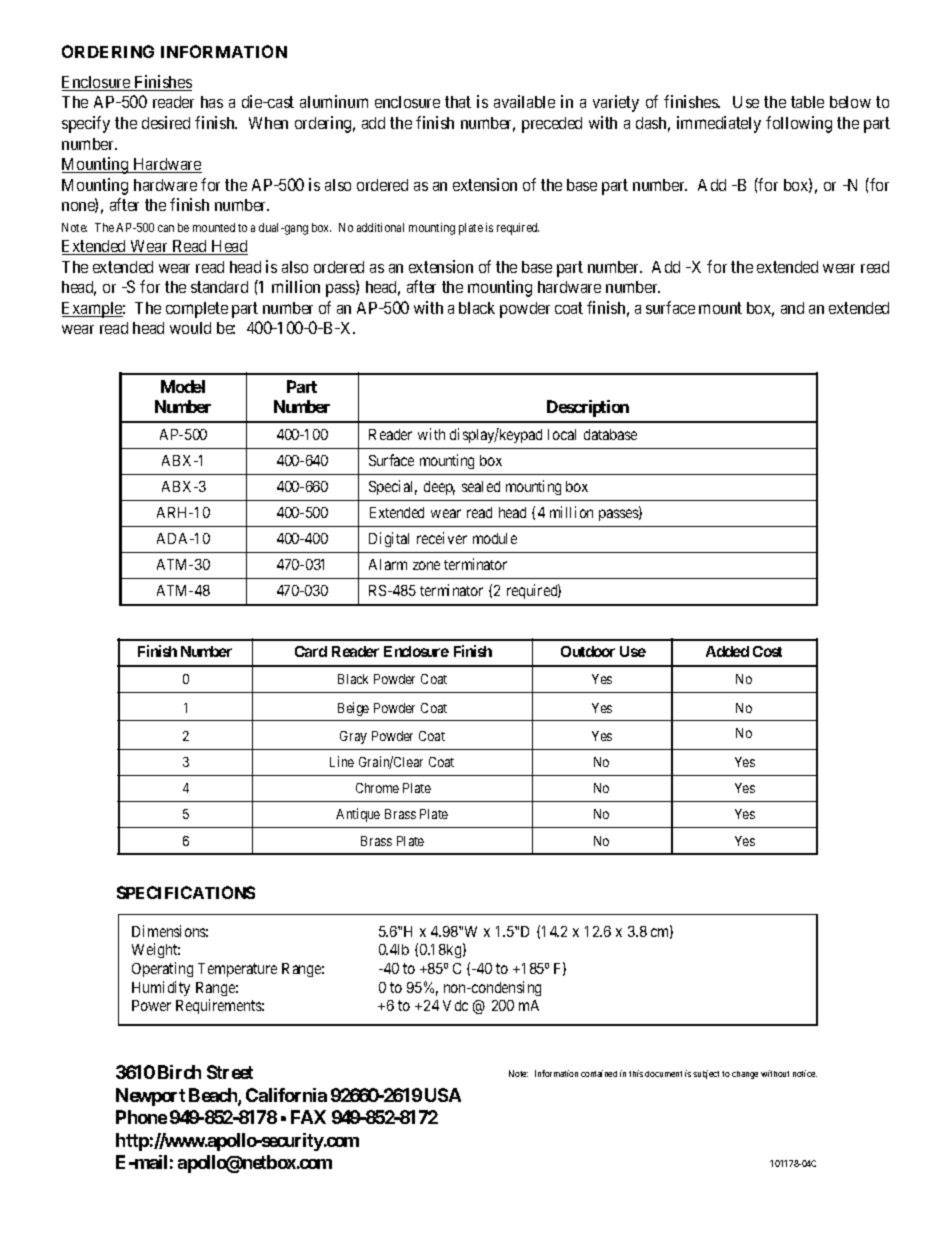 The image size is (952, 1233). Describe the element at coordinates (186, 892) in the screenshot. I see `SPECIFICATIONS` at that location.
